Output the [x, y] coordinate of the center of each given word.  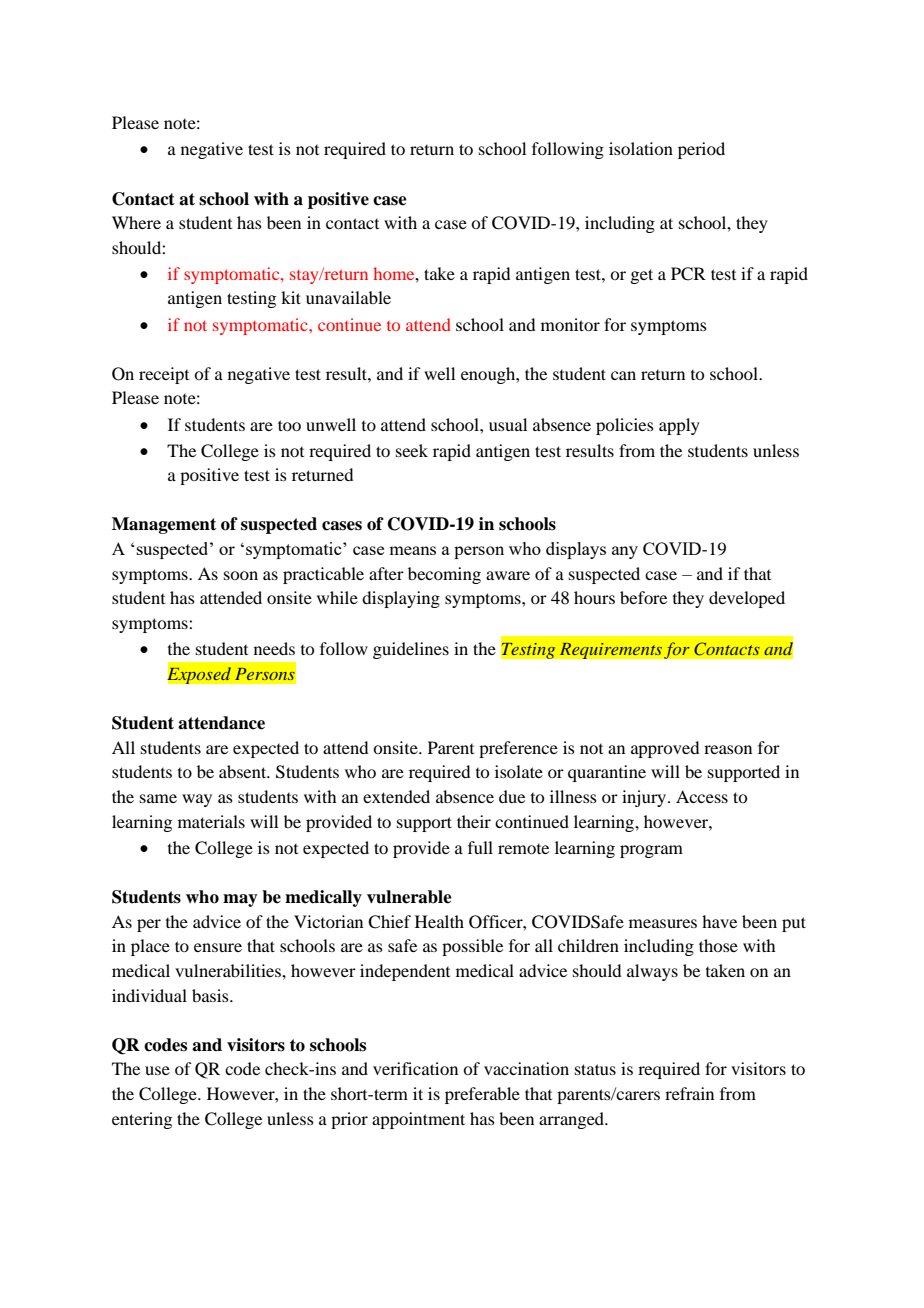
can [623, 375]
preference [518, 749]
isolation [641, 148]
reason [728, 749]
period [701, 150]
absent [244, 771]
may [240, 900]
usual [508, 424]
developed [747, 599]
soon [241, 575]
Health [439, 921]
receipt [164, 375]
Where [136, 222]
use [157, 1070]
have [719, 921]
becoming [444, 575]
